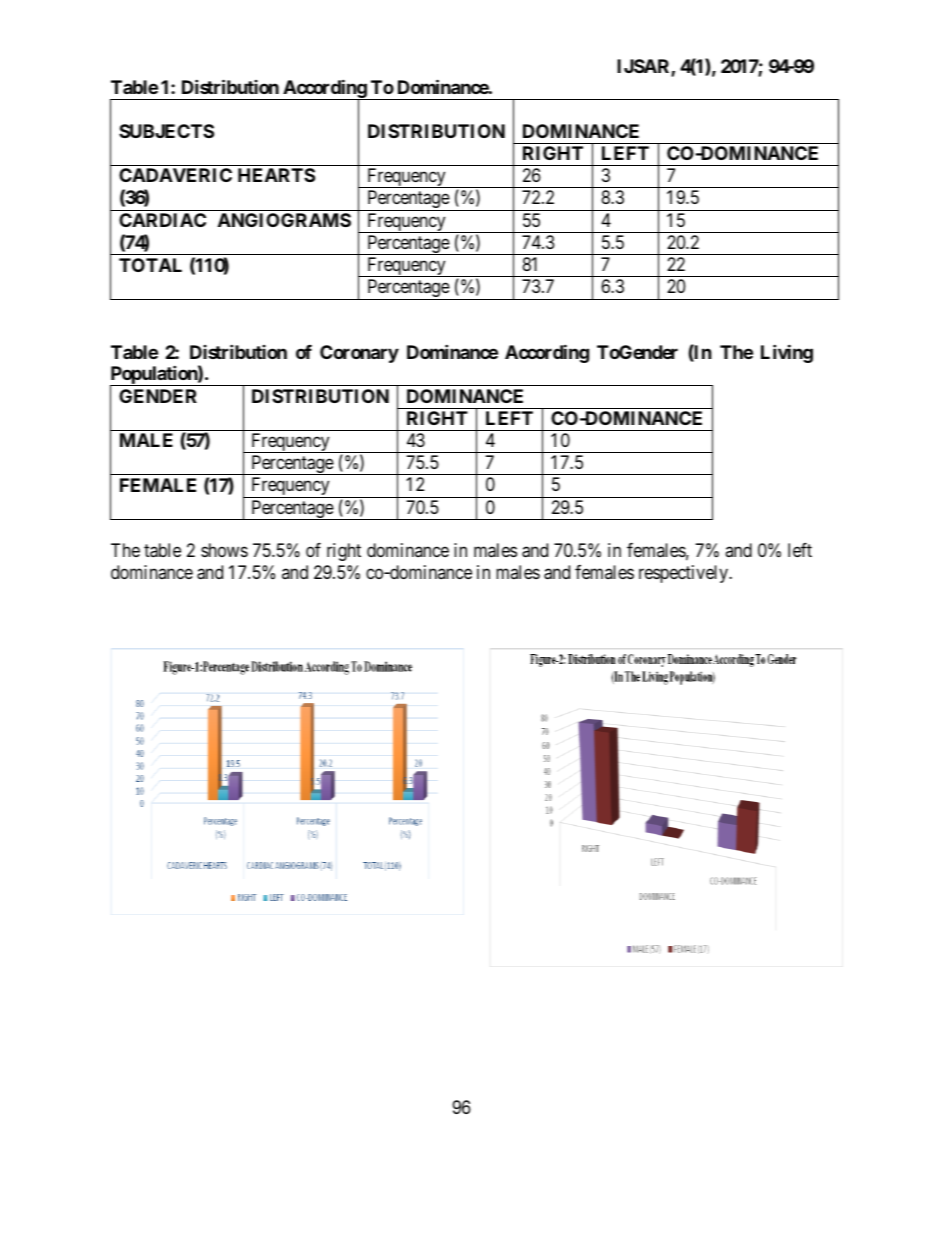 Image resolution: width=952 pixels, height=1233 pixels. I want to click on Coronary, so click(359, 354).
